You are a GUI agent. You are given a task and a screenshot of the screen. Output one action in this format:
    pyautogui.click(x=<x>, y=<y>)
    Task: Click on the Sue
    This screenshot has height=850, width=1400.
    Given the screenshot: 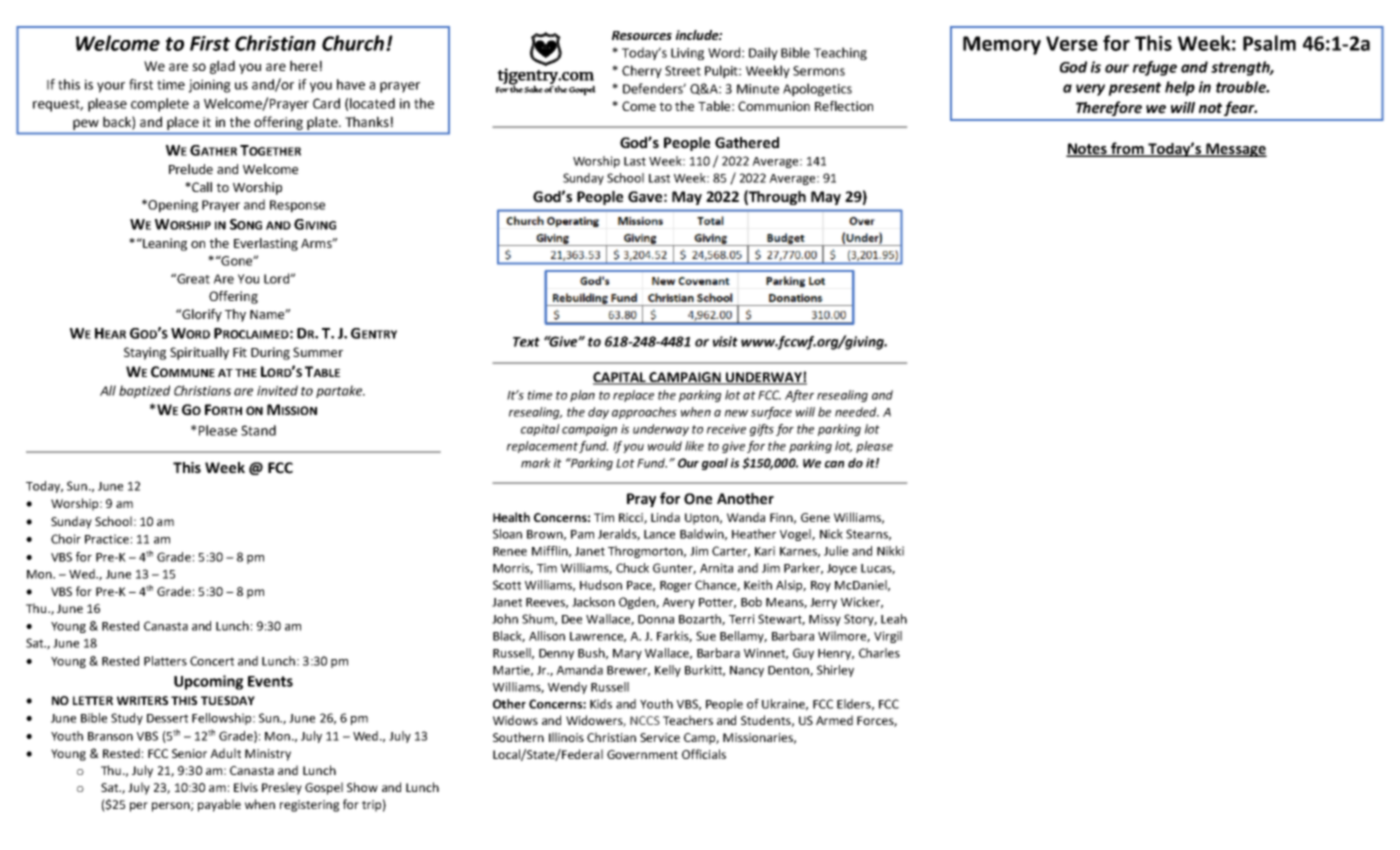 What is the action you would take?
    pyautogui.click(x=706, y=636)
